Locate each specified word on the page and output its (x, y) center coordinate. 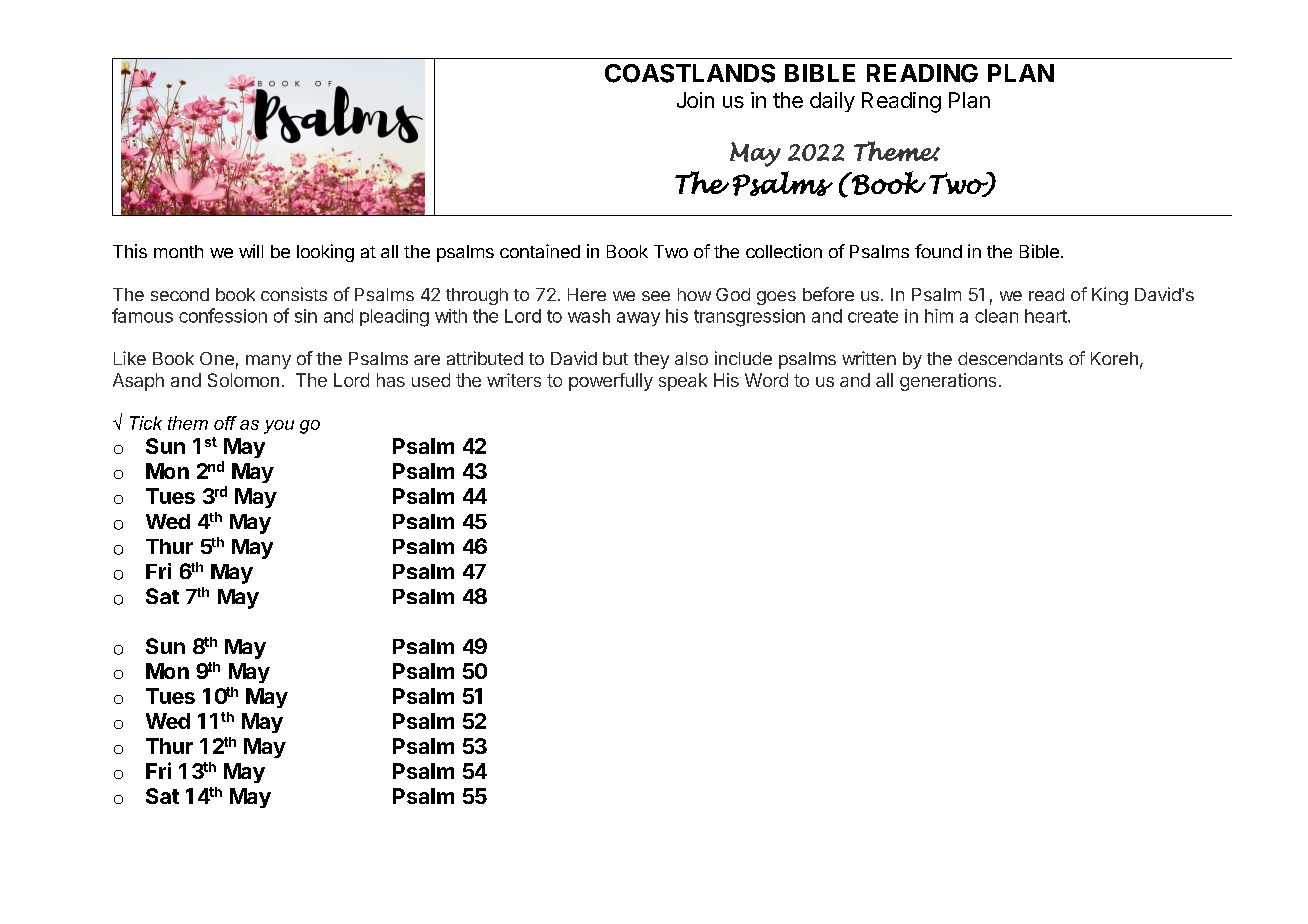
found (938, 251)
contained (540, 251)
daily (832, 102)
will (251, 251)
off (225, 423)
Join (695, 100)
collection (784, 251)
